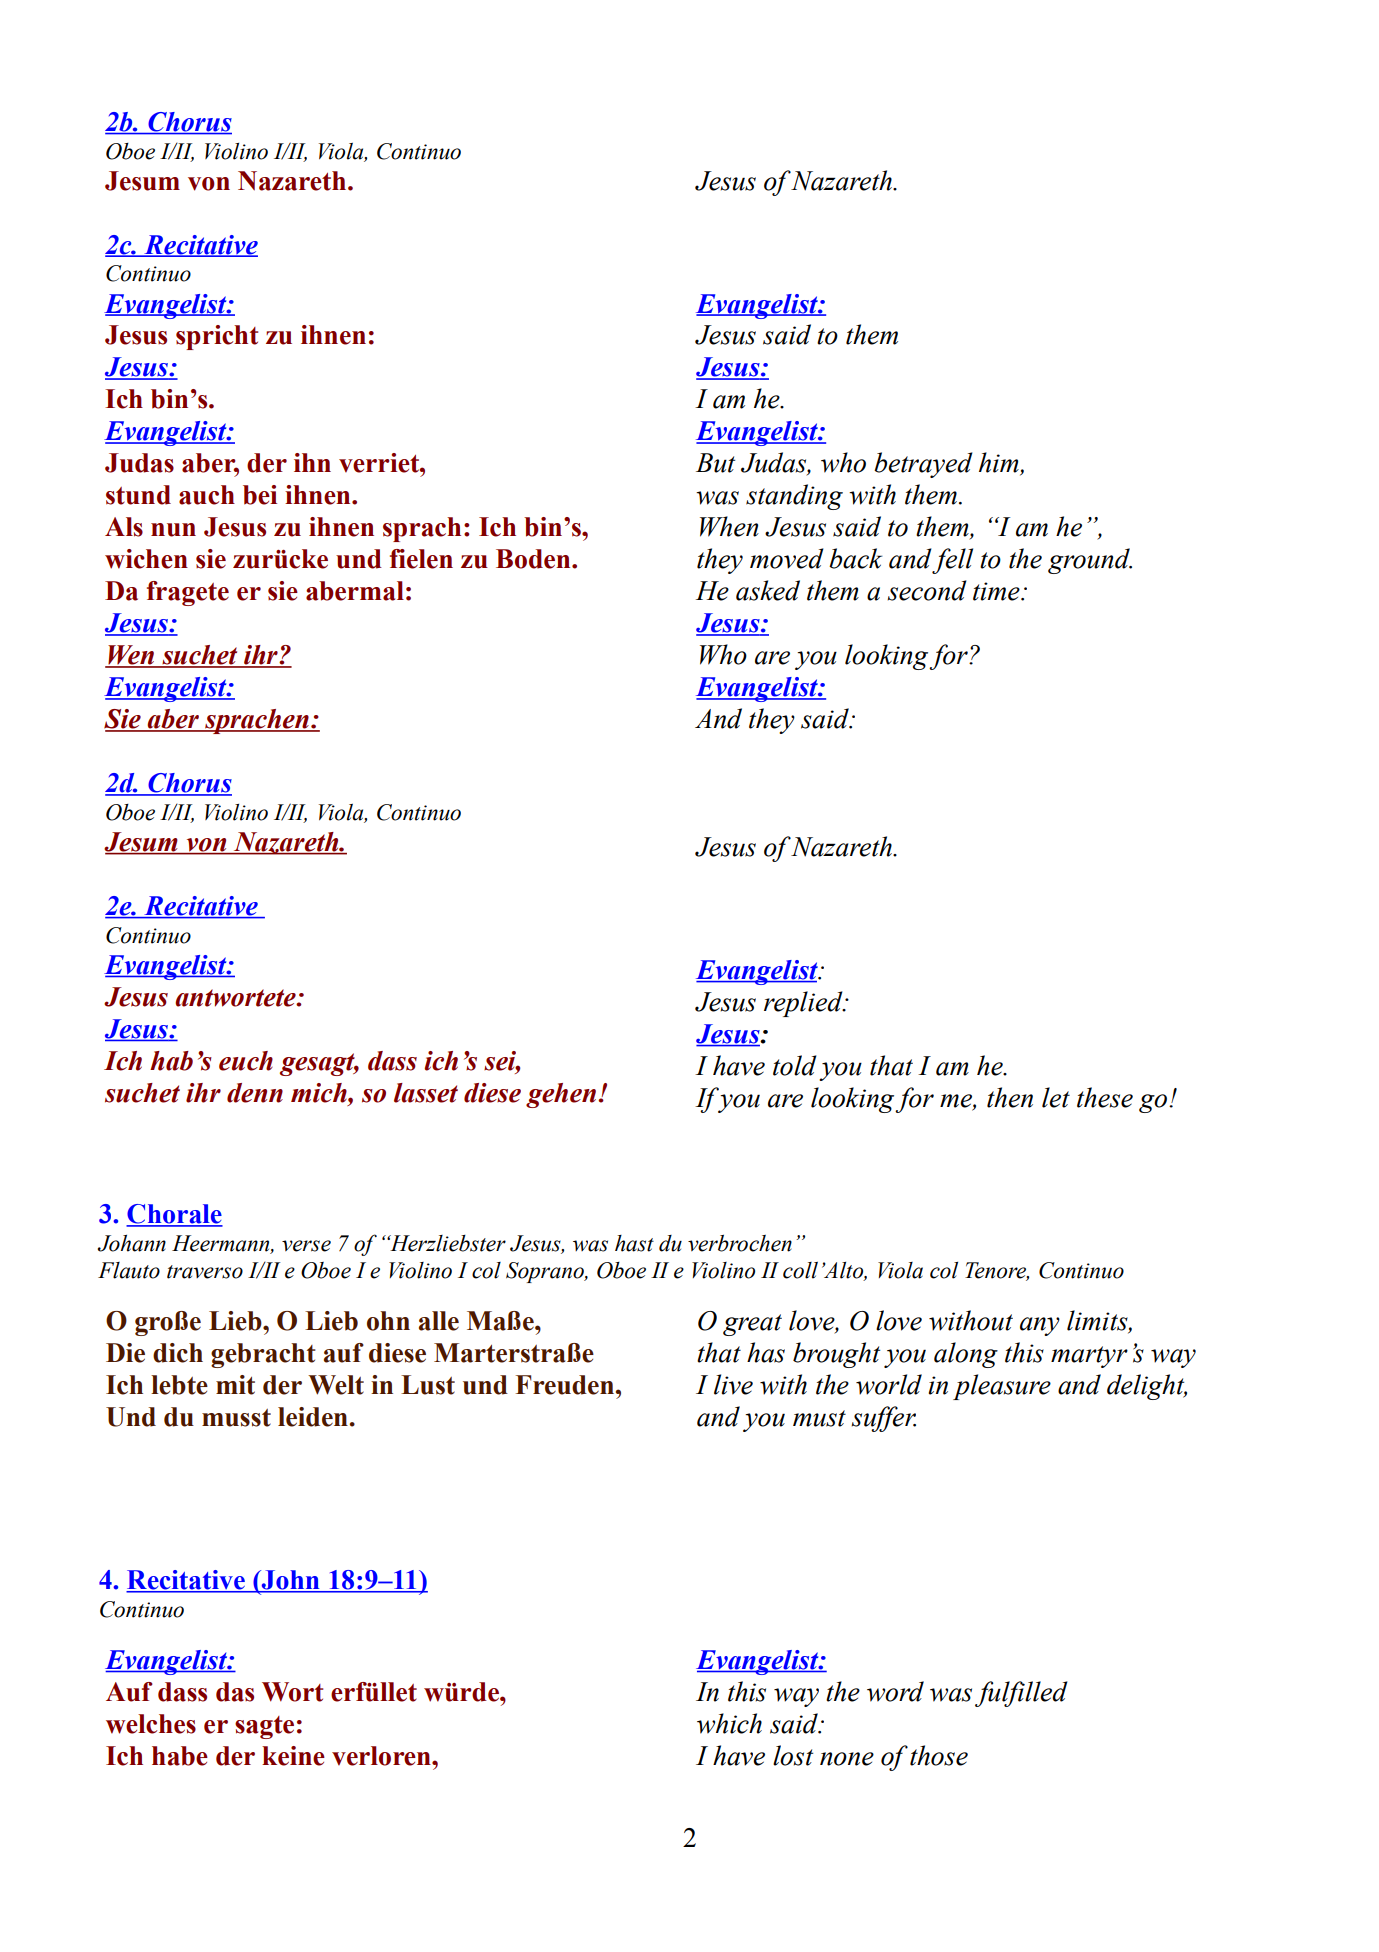  I want to click on denn, so click(255, 1093).
